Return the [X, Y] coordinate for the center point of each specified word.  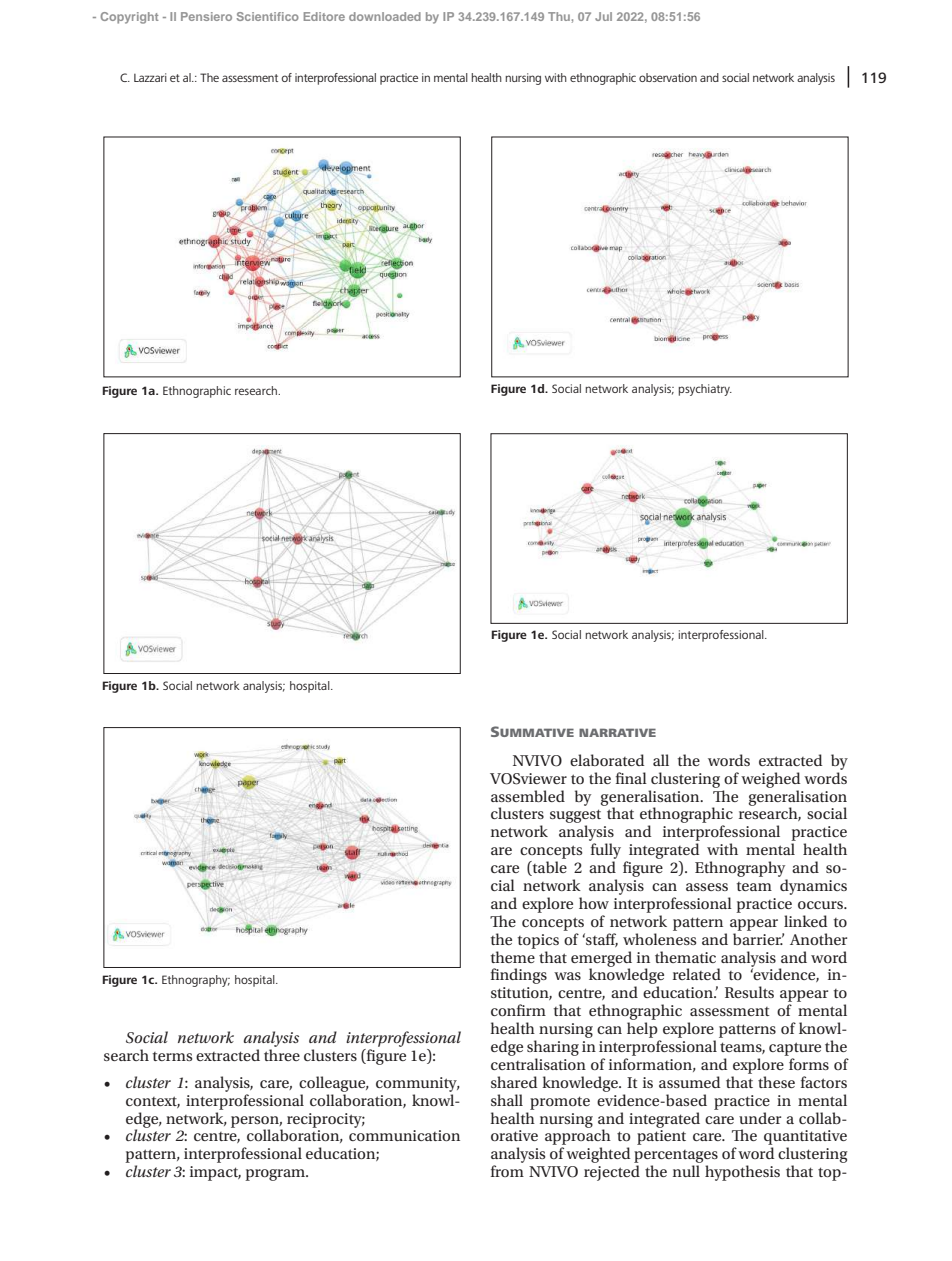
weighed [770, 780]
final [631, 778]
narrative [617, 732]
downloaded [385, 16]
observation [668, 77]
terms [172, 1056]
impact [215, 1173]
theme [513, 957]
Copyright [129, 18]
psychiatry [705, 390]
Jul [603, 16]
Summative [532, 731]
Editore [324, 16]
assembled [528, 796]
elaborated [607, 760]
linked [805, 921]
